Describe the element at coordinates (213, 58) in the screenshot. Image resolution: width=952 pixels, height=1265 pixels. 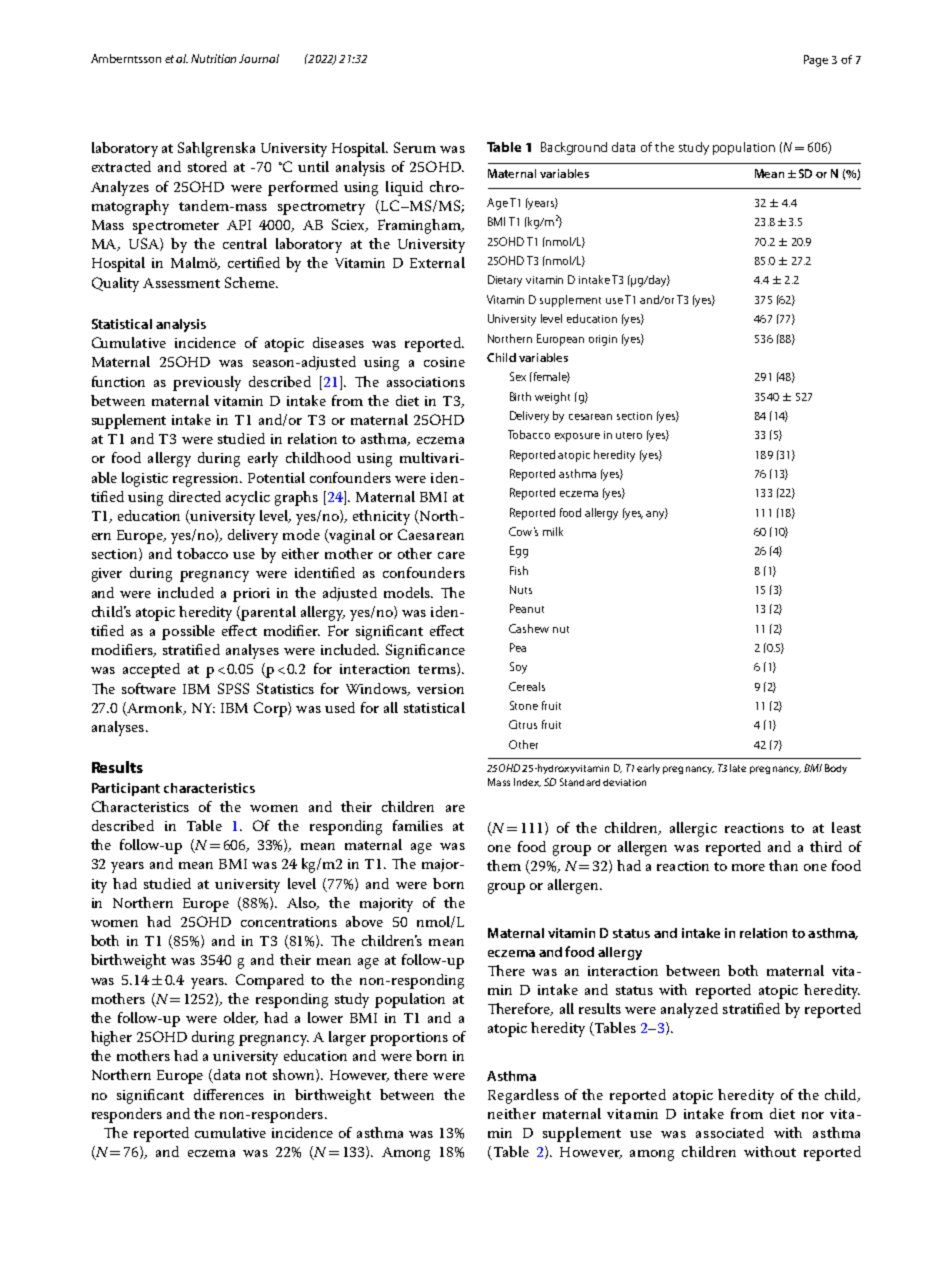
I see `Nutrition` at that location.
